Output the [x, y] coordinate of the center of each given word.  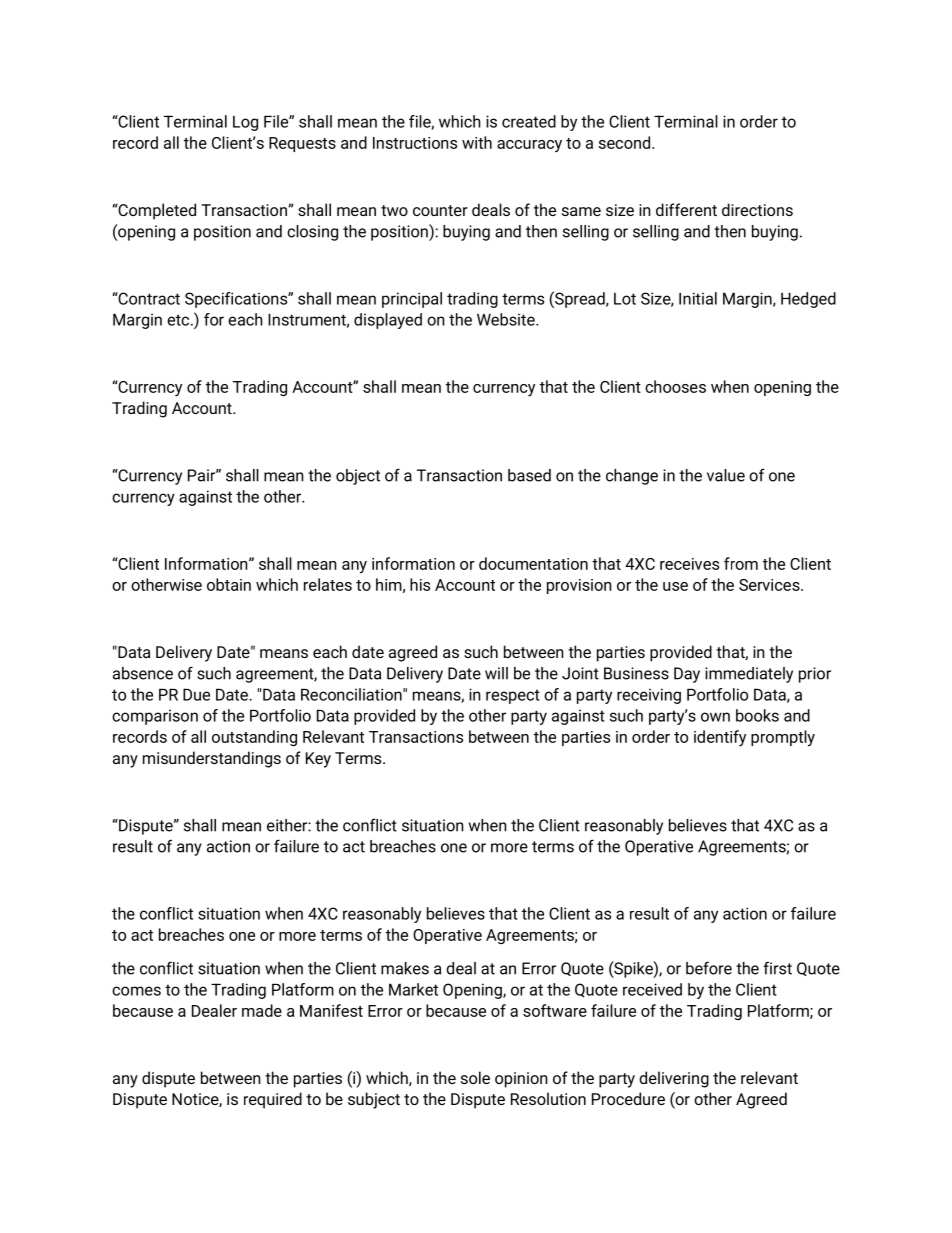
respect [513, 696]
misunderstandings [212, 759]
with [477, 142]
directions [757, 209]
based [529, 475]
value [726, 475]
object [358, 477]
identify [720, 738]
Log [245, 123]
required [273, 1100]
